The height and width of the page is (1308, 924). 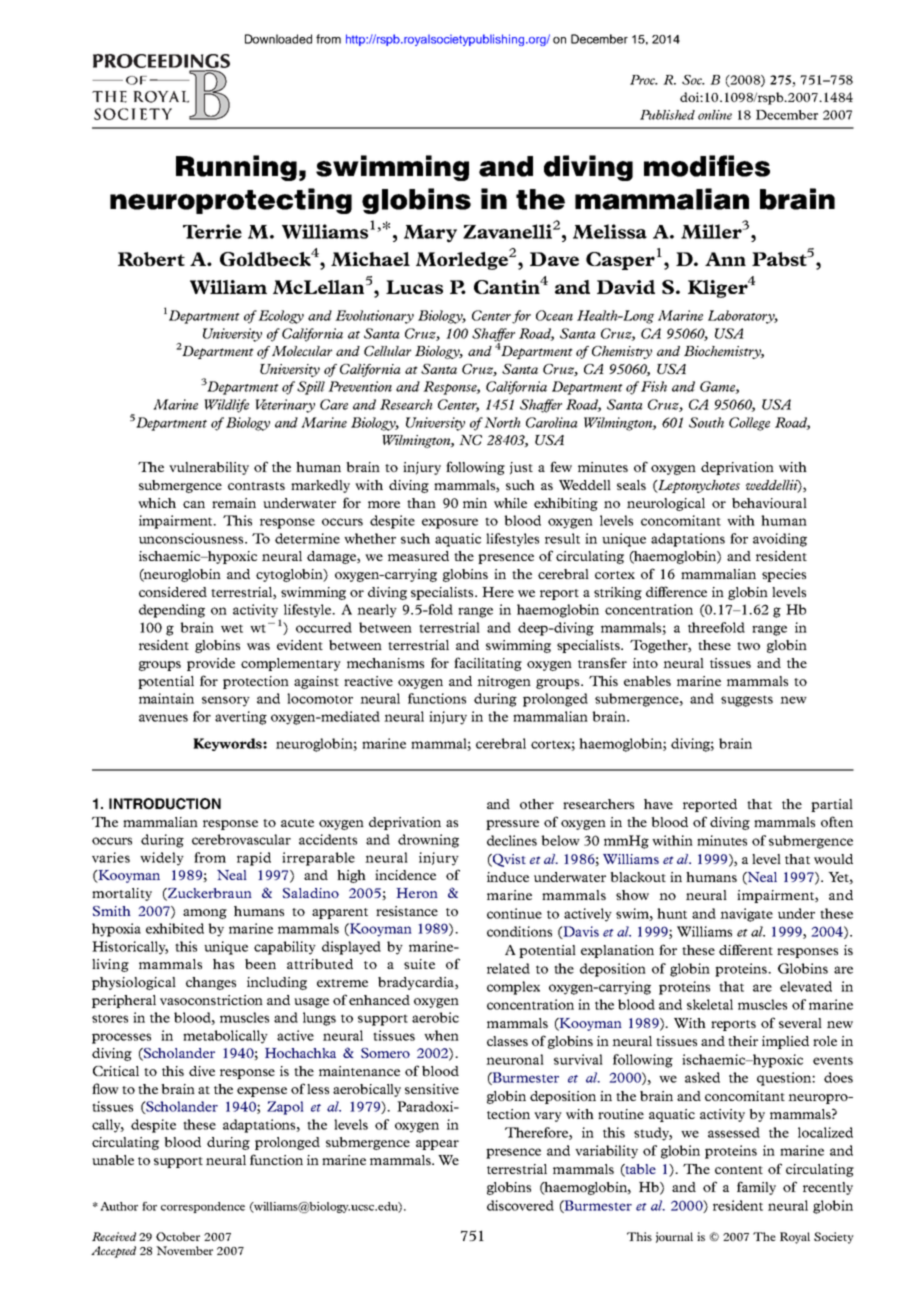 What do you see at coordinates (192, 538) in the page?
I see `unconsciousness` at bounding box center [192, 538].
